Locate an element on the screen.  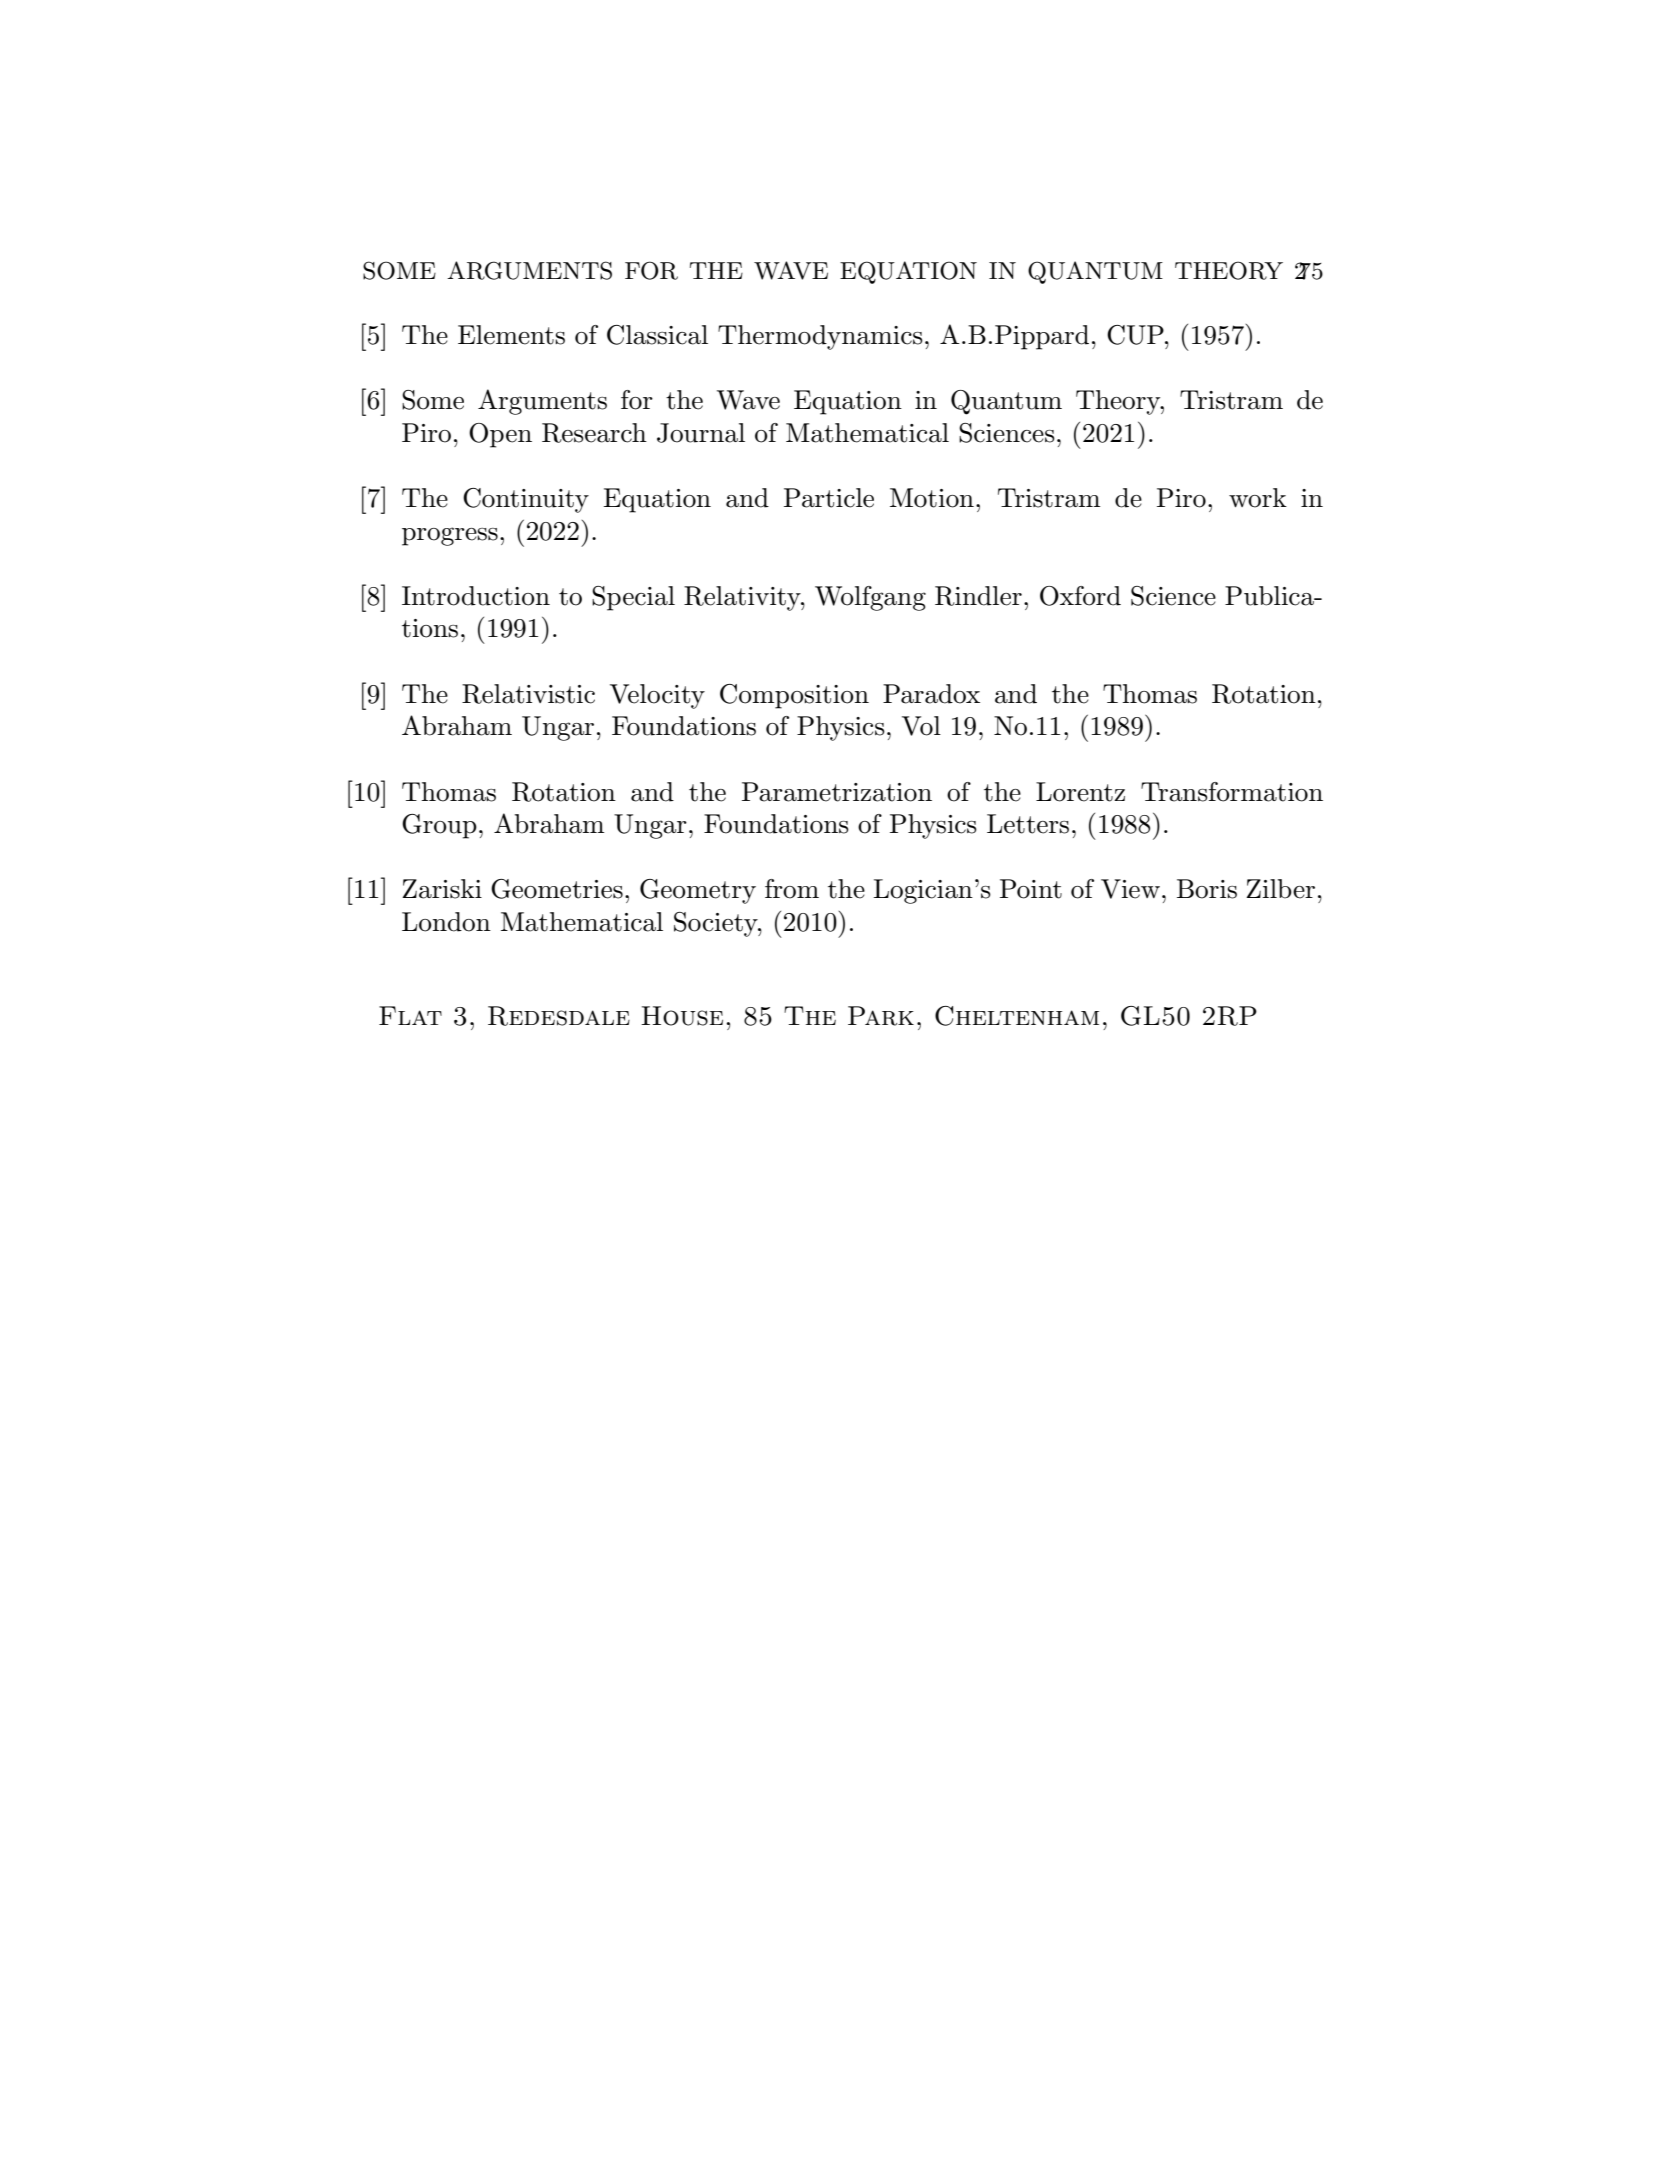
CUP is located at coordinates (1136, 335).
